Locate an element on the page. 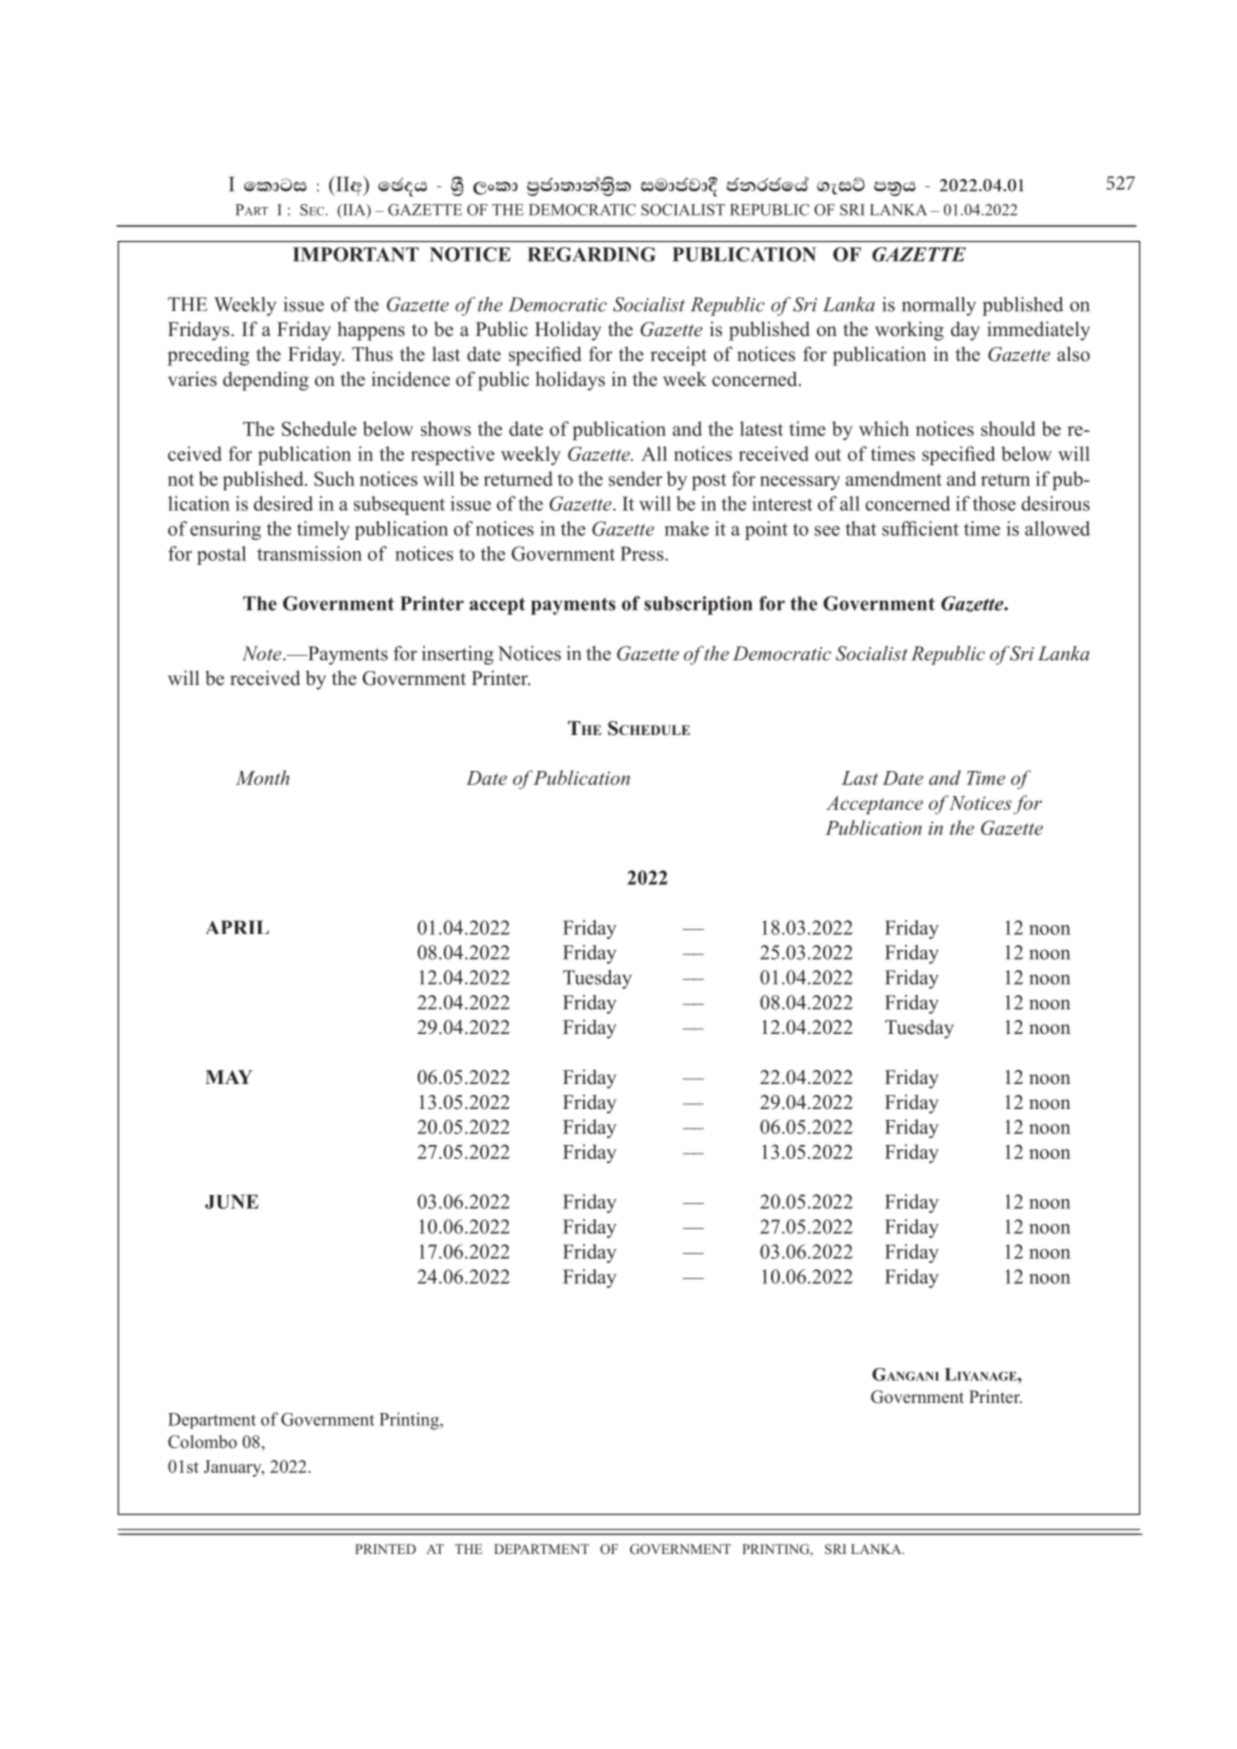  june is located at coordinates (232, 1201).
